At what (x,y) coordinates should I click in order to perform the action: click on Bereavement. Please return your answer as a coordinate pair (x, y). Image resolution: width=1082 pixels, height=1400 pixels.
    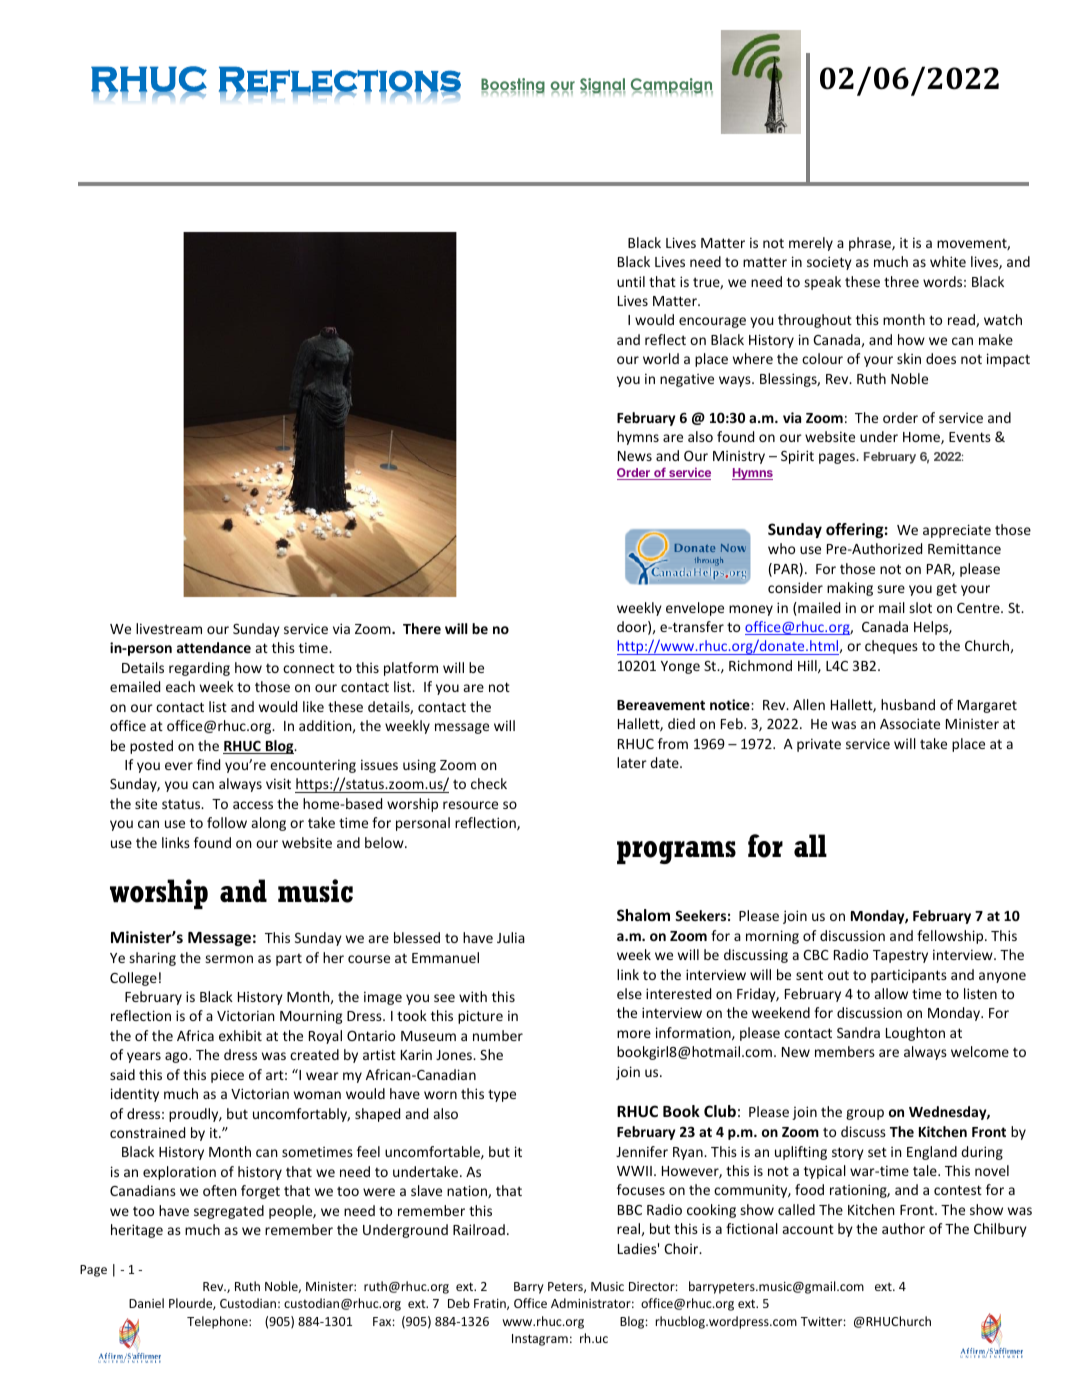
    Looking at the image, I should click on (661, 705).
